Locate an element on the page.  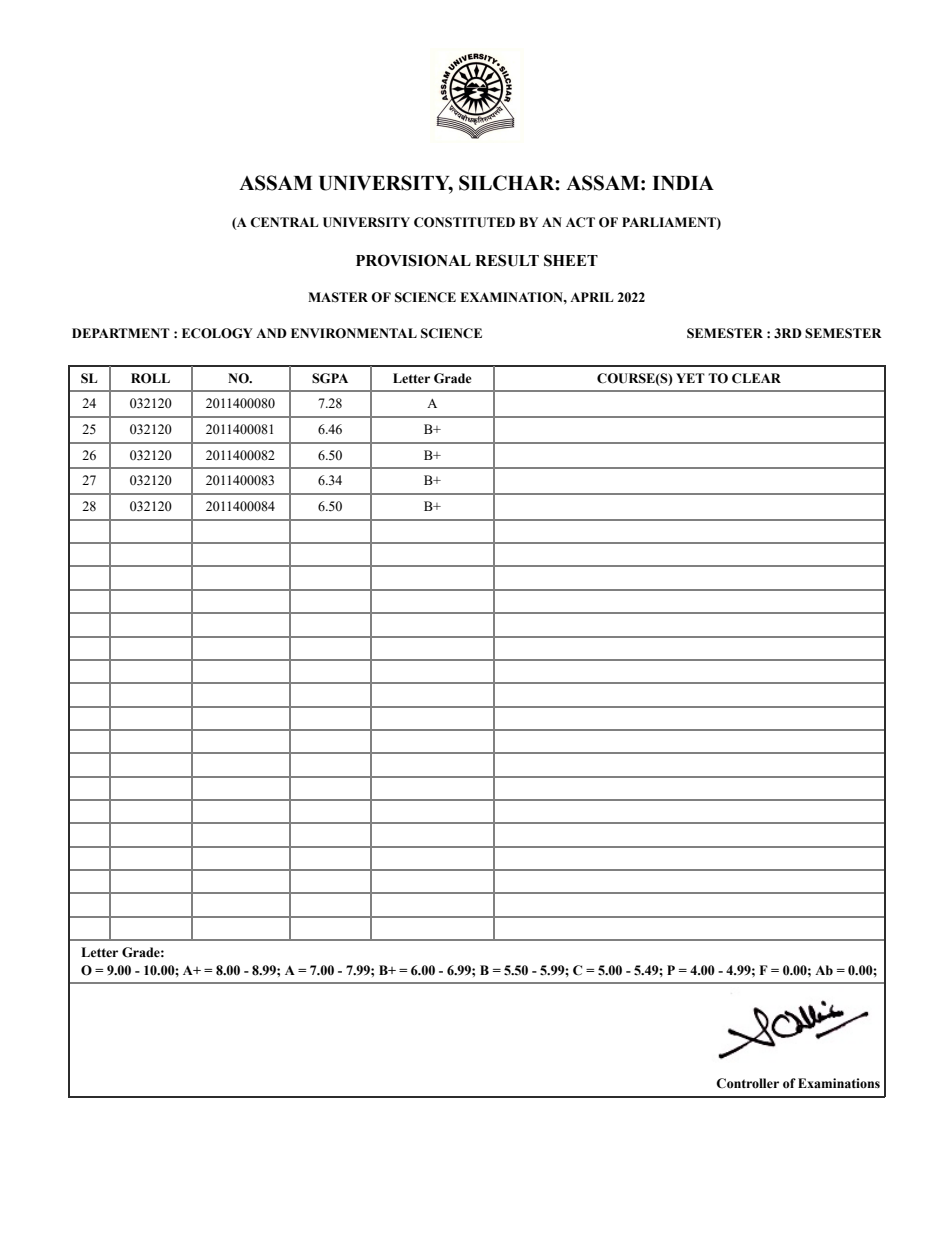
YET is located at coordinates (690, 378).
